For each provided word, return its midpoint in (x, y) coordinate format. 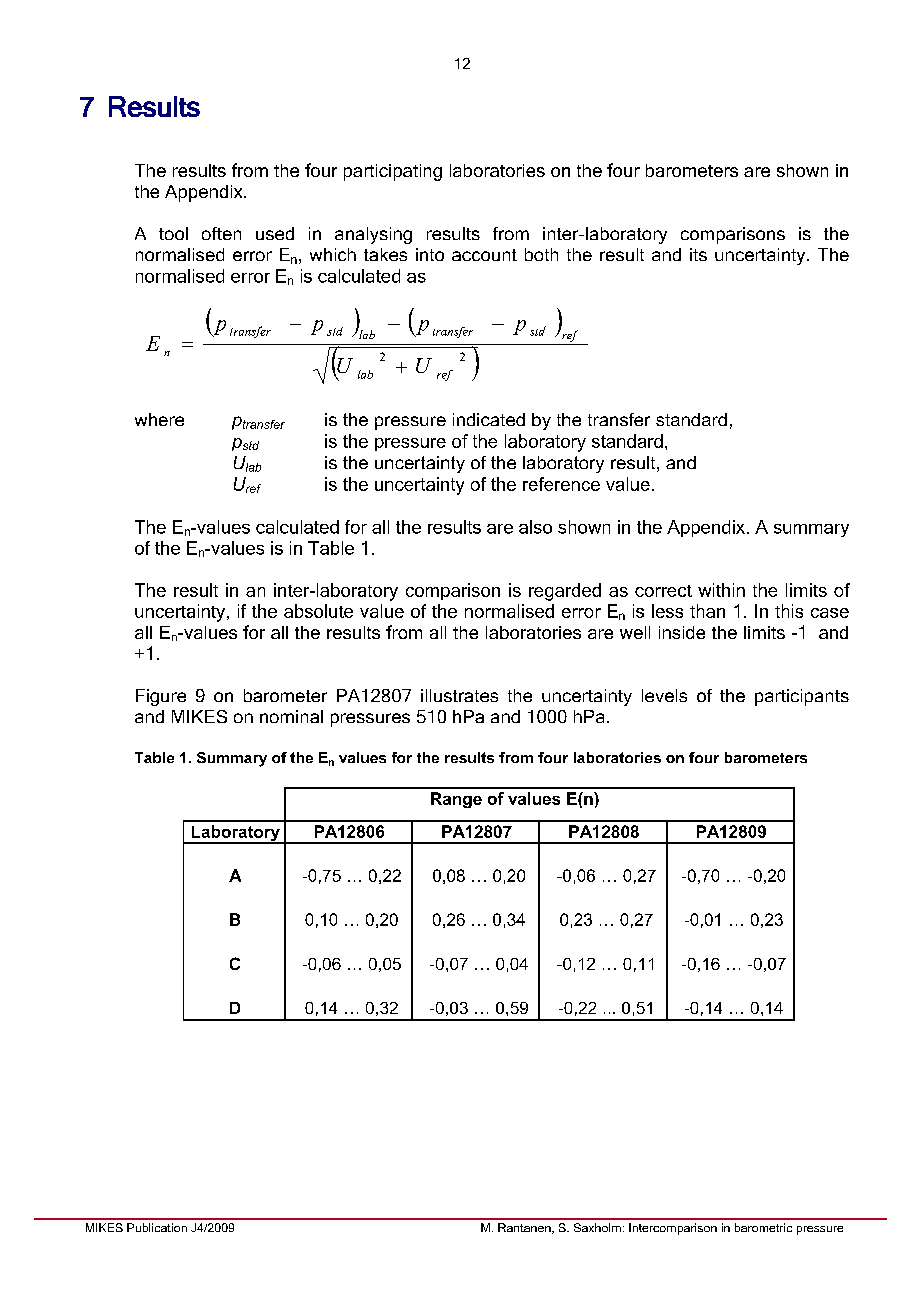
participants (802, 697)
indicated (489, 419)
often (221, 233)
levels (664, 695)
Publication (157, 1227)
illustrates (459, 695)
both (541, 254)
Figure (161, 697)
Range (456, 800)
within (721, 590)
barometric (763, 1227)
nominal (291, 716)
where (159, 419)
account (484, 255)
